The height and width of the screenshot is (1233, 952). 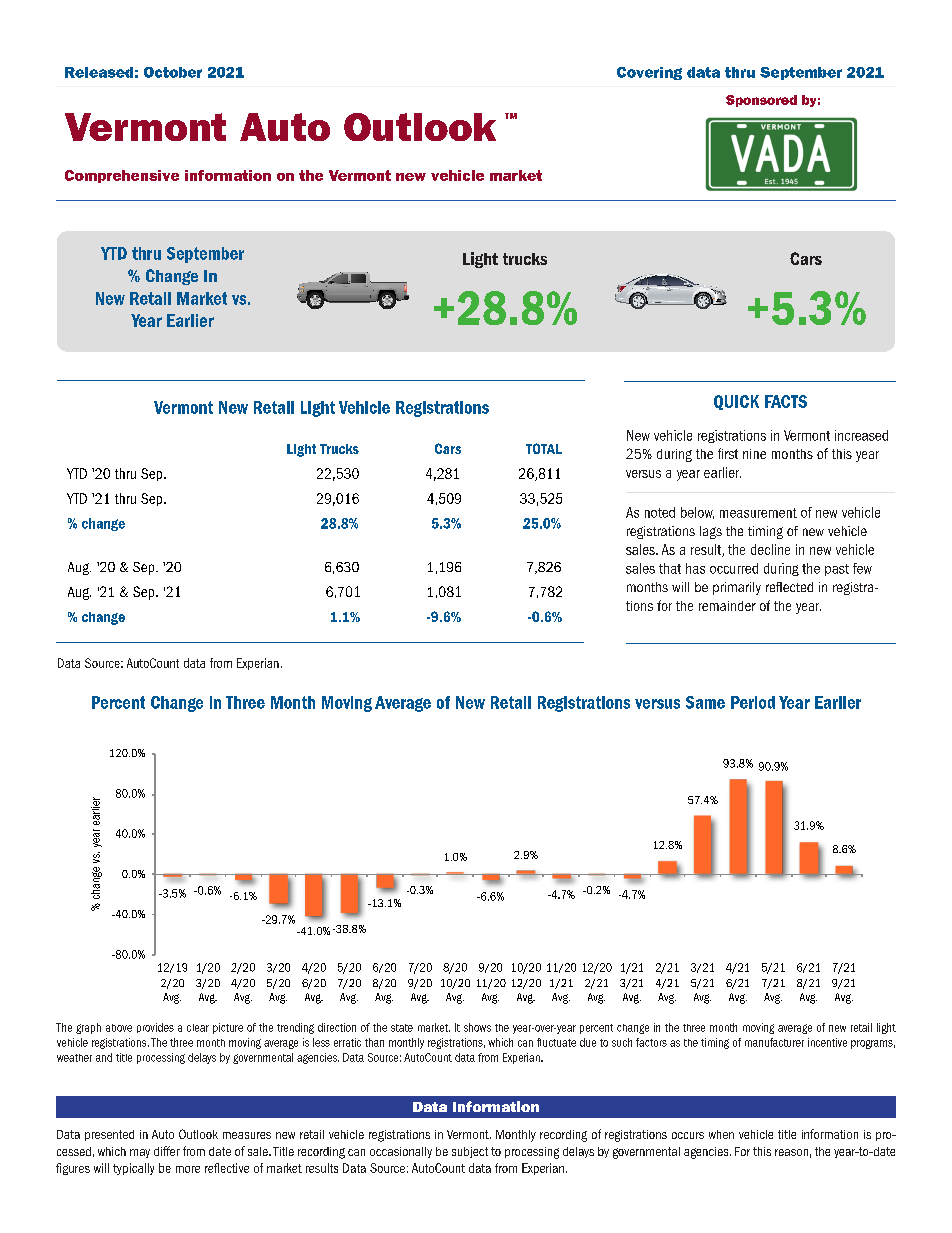 What do you see at coordinates (167, 1151) in the screenshot?
I see `differ` at bounding box center [167, 1151].
